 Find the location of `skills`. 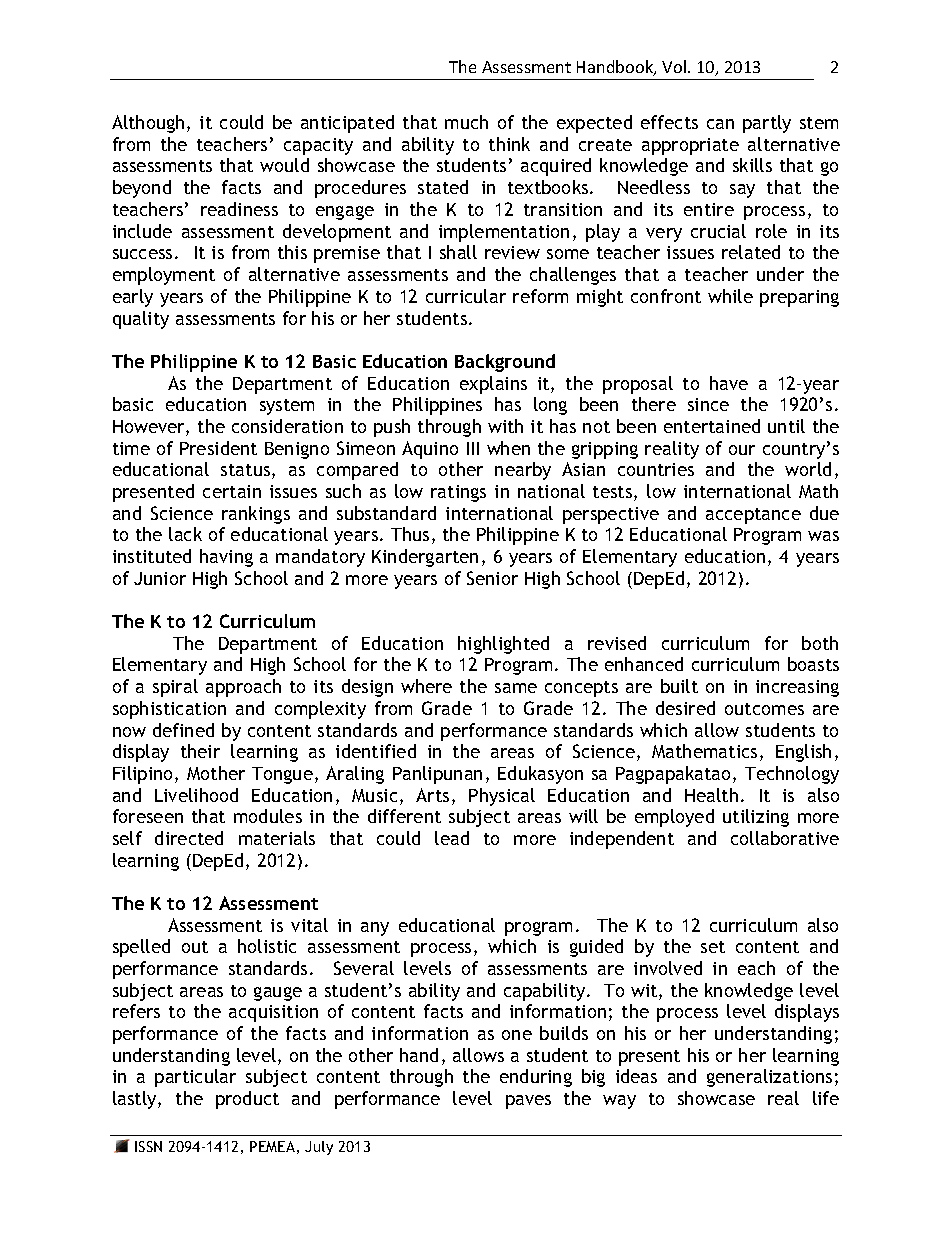

skills is located at coordinates (752, 165).
